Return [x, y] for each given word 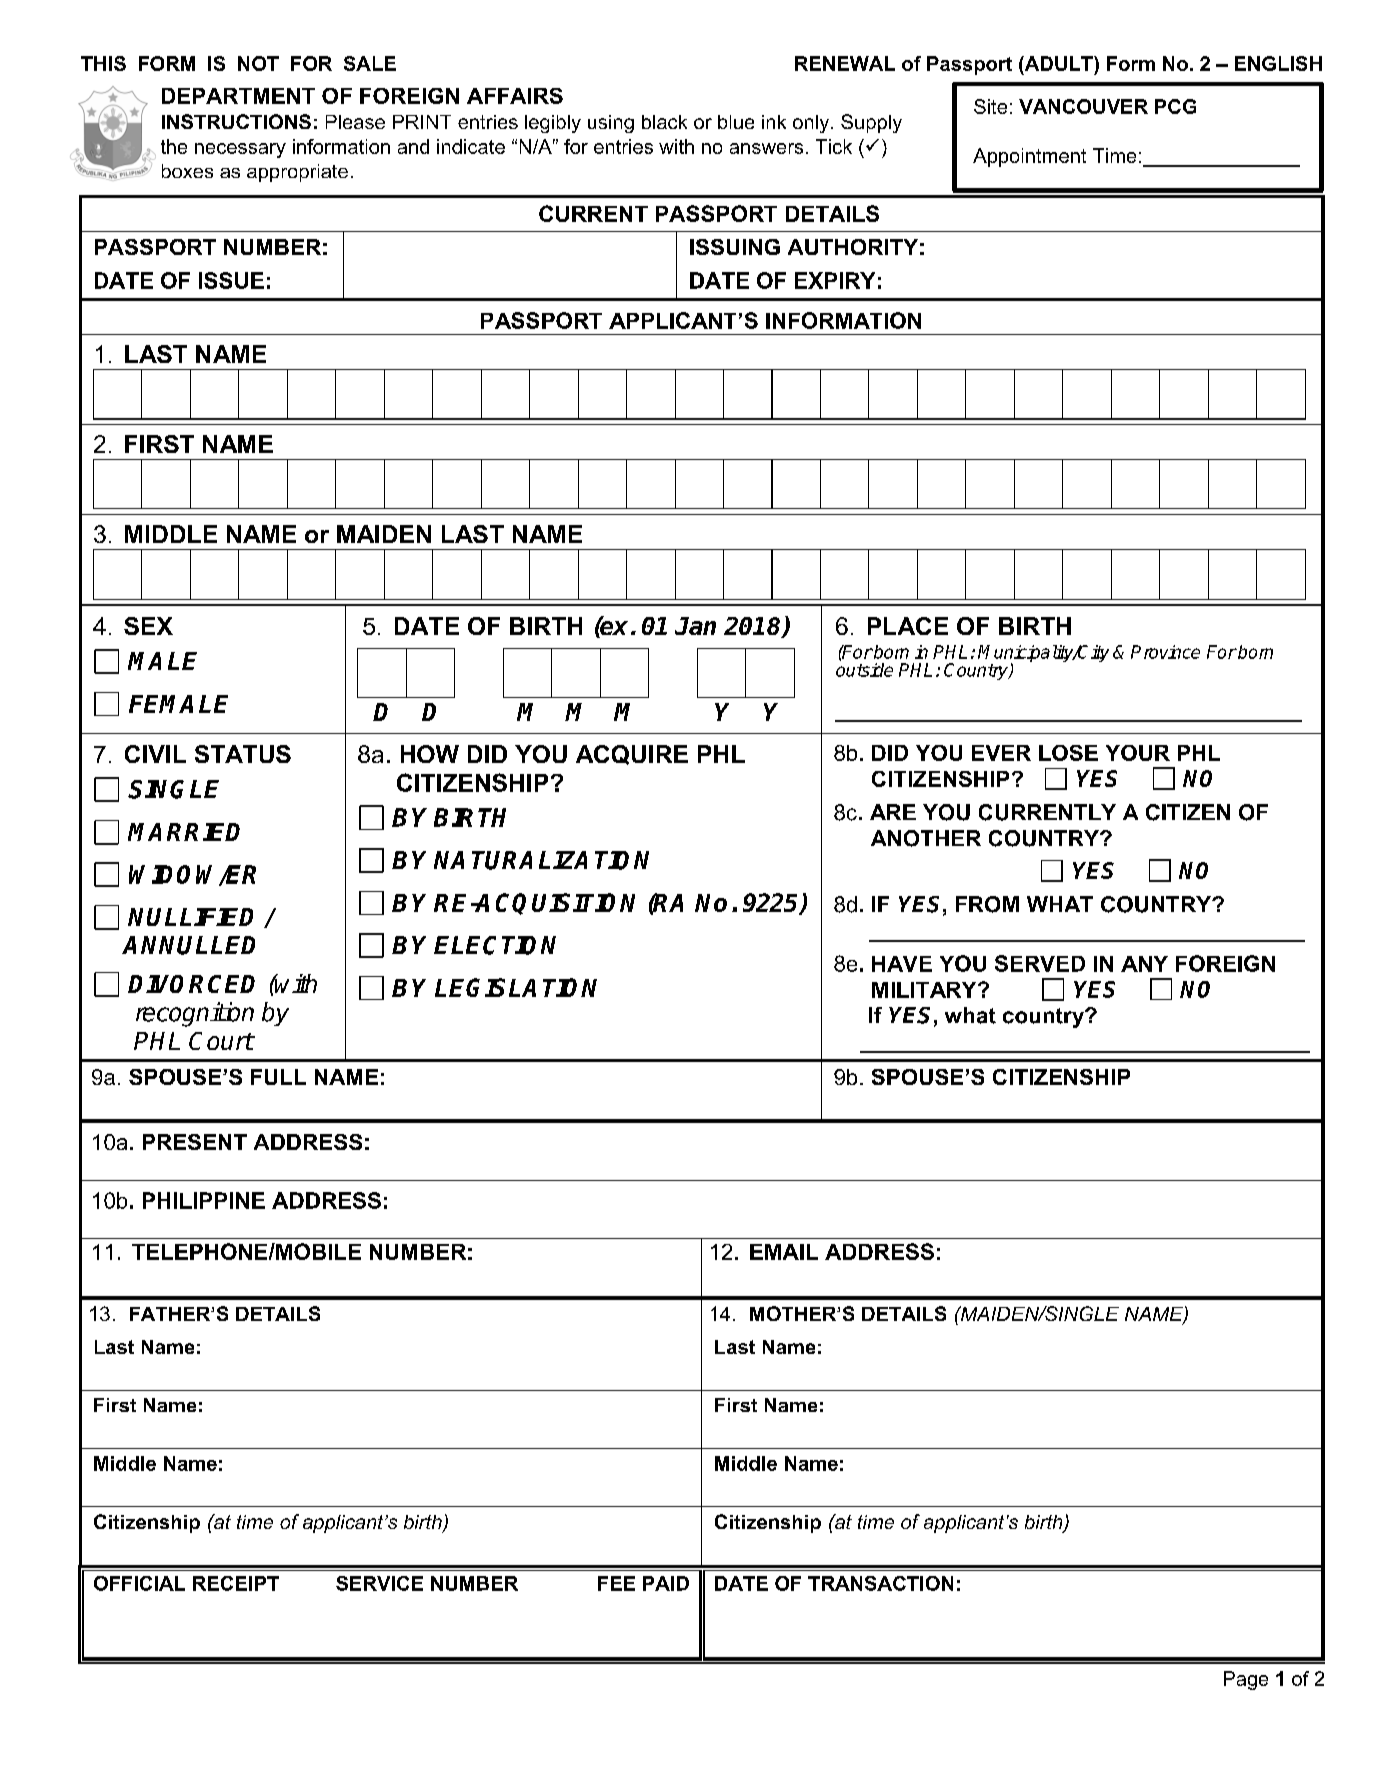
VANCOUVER [1083, 106]
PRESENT [195, 1142]
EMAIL [784, 1252]
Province [1165, 652]
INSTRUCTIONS [236, 121]
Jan [695, 626]
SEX [148, 626]
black [664, 122]
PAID [666, 1583]
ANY [1144, 964]
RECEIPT [236, 1583]
